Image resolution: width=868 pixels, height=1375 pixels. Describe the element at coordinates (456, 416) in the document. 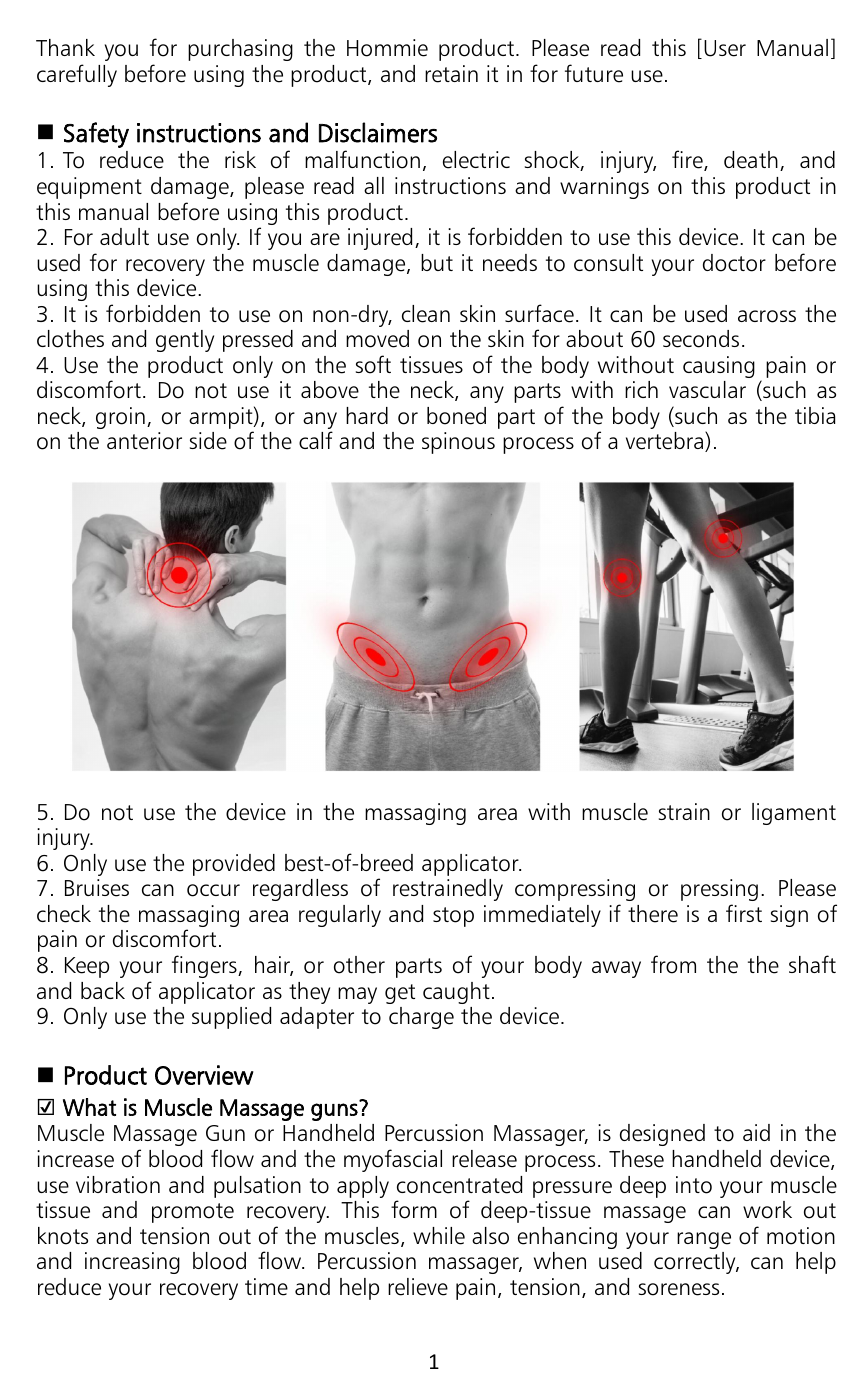

I see `boned` at that location.
